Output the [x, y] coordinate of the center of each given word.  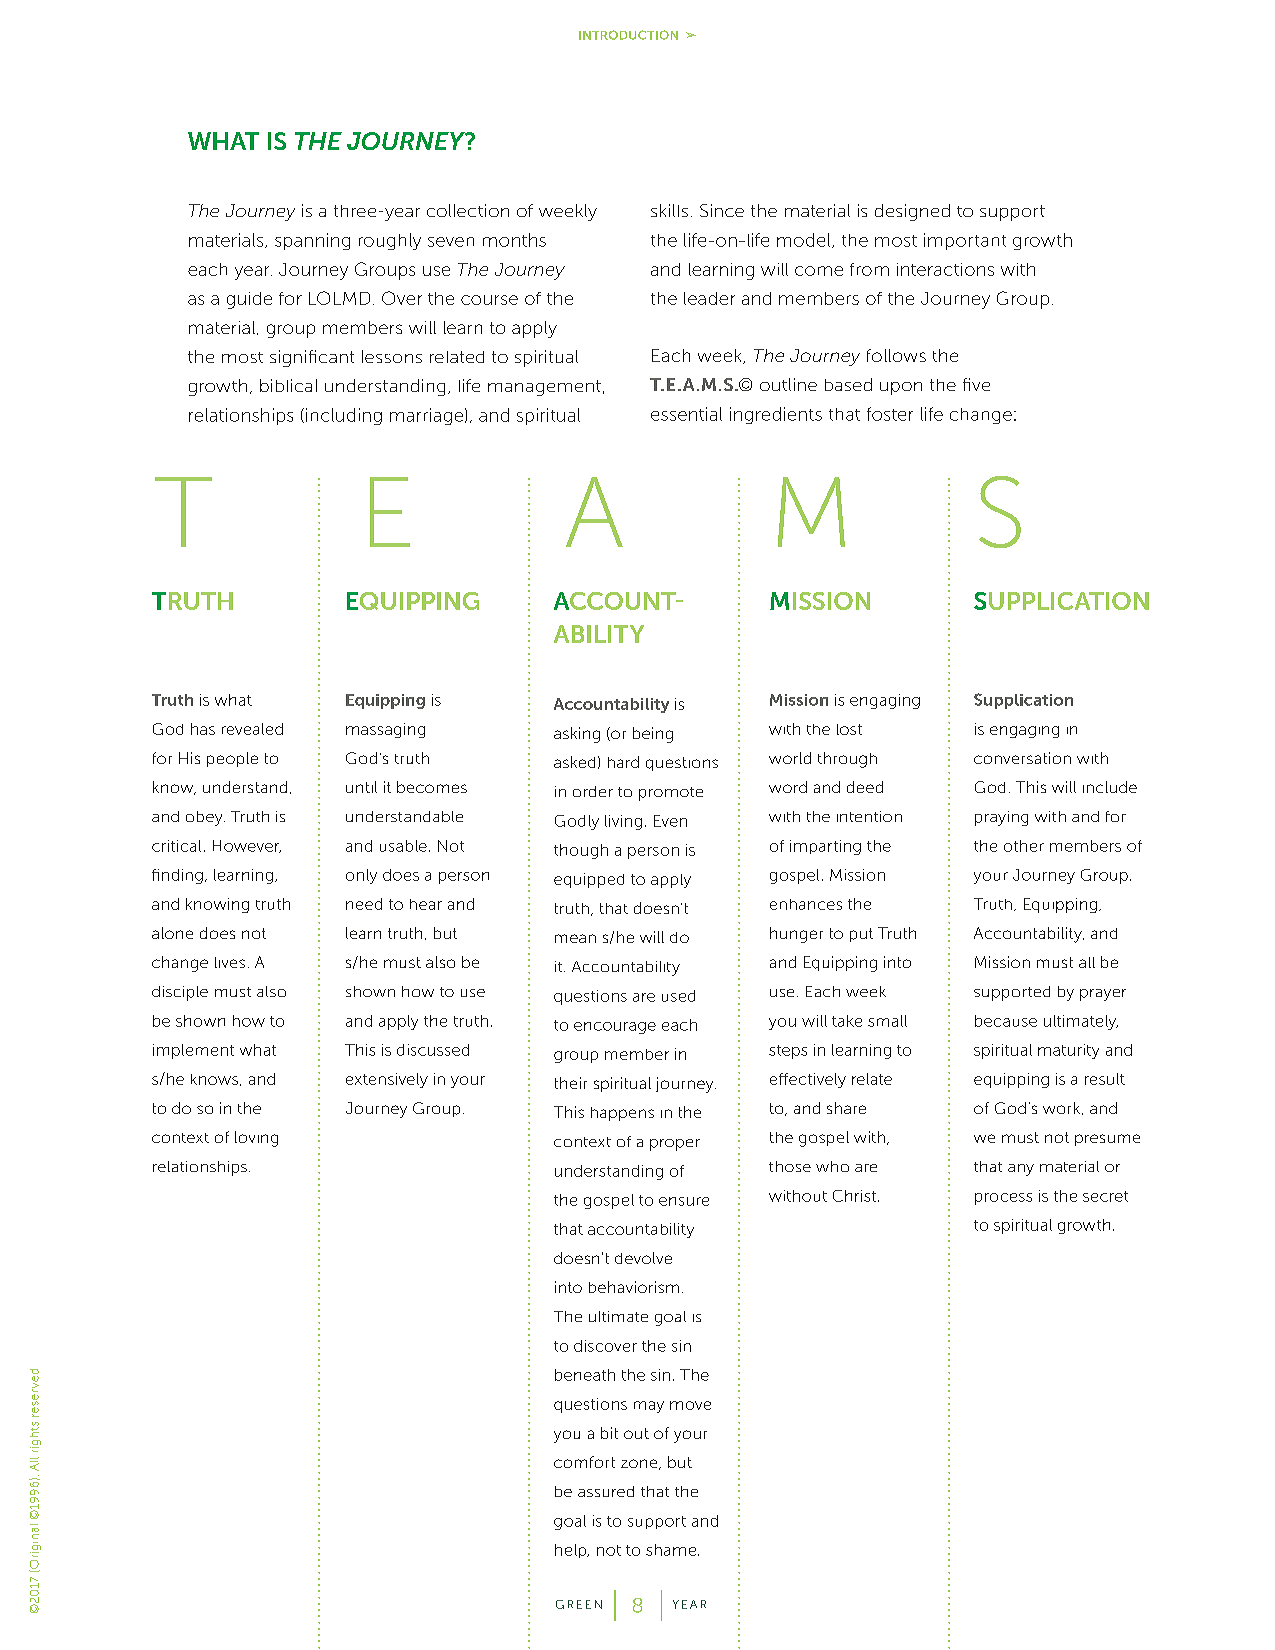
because [1006, 1021]
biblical [288, 385]
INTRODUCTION [628, 35]
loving [256, 1139]
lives [230, 962]
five [976, 384]
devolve [643, 1258]
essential [686, 414]
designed [912, 212]
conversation [1022, 758]
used [678, 996]
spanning [312, 241]
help [571, 1551]
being [653, 735]
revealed [252, 729]
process [1003, 1199]
